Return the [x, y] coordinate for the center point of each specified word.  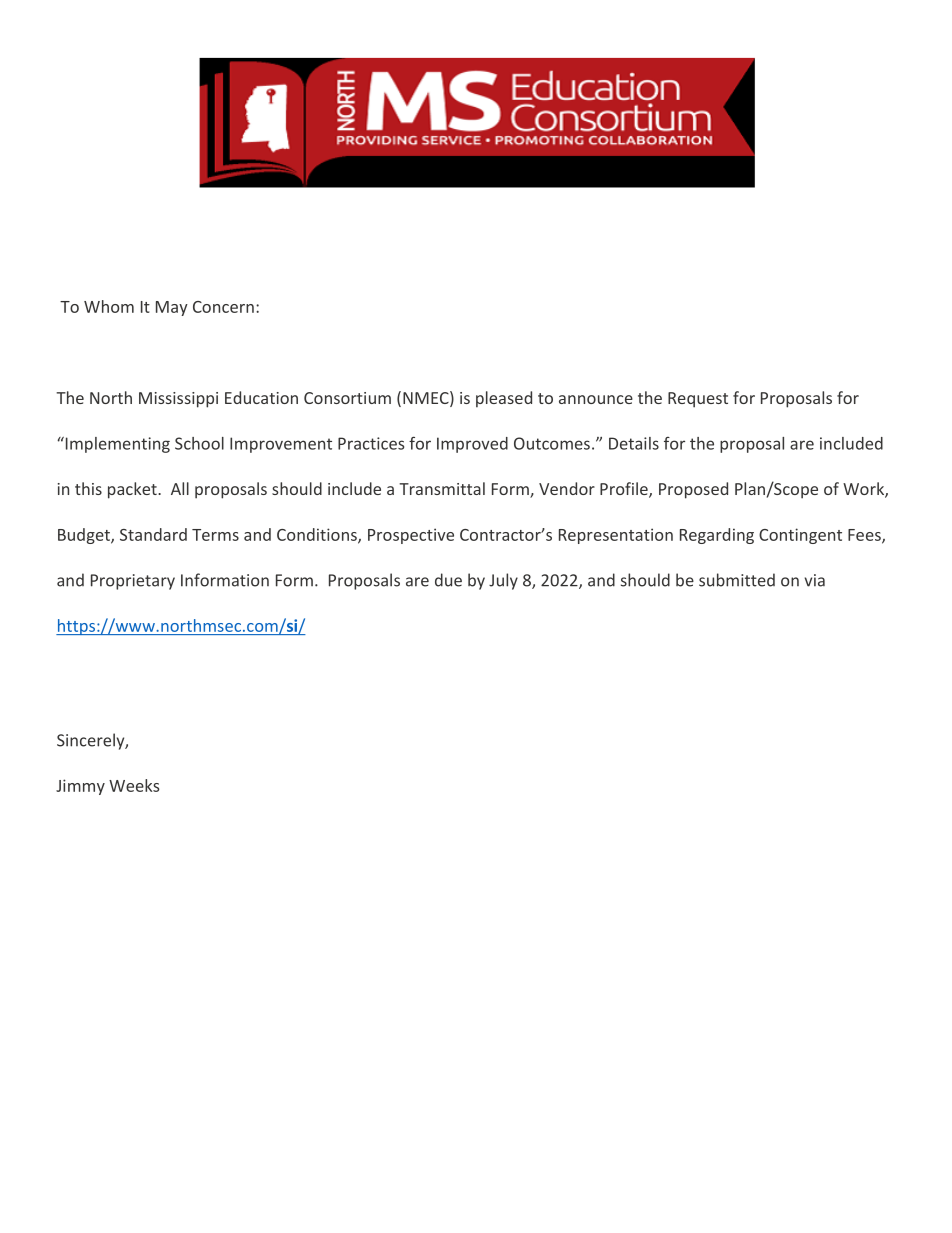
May [172, 308]
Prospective [411, 536]
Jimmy [80, 787]
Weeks [134, 785]
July [503, 581]
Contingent [800, 536]
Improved [472, 445]
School [199, 443]
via [815, 580]
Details [634, 443]
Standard [153, 534]
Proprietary [133, 582]
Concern [223, 307]
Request [698, 400]
